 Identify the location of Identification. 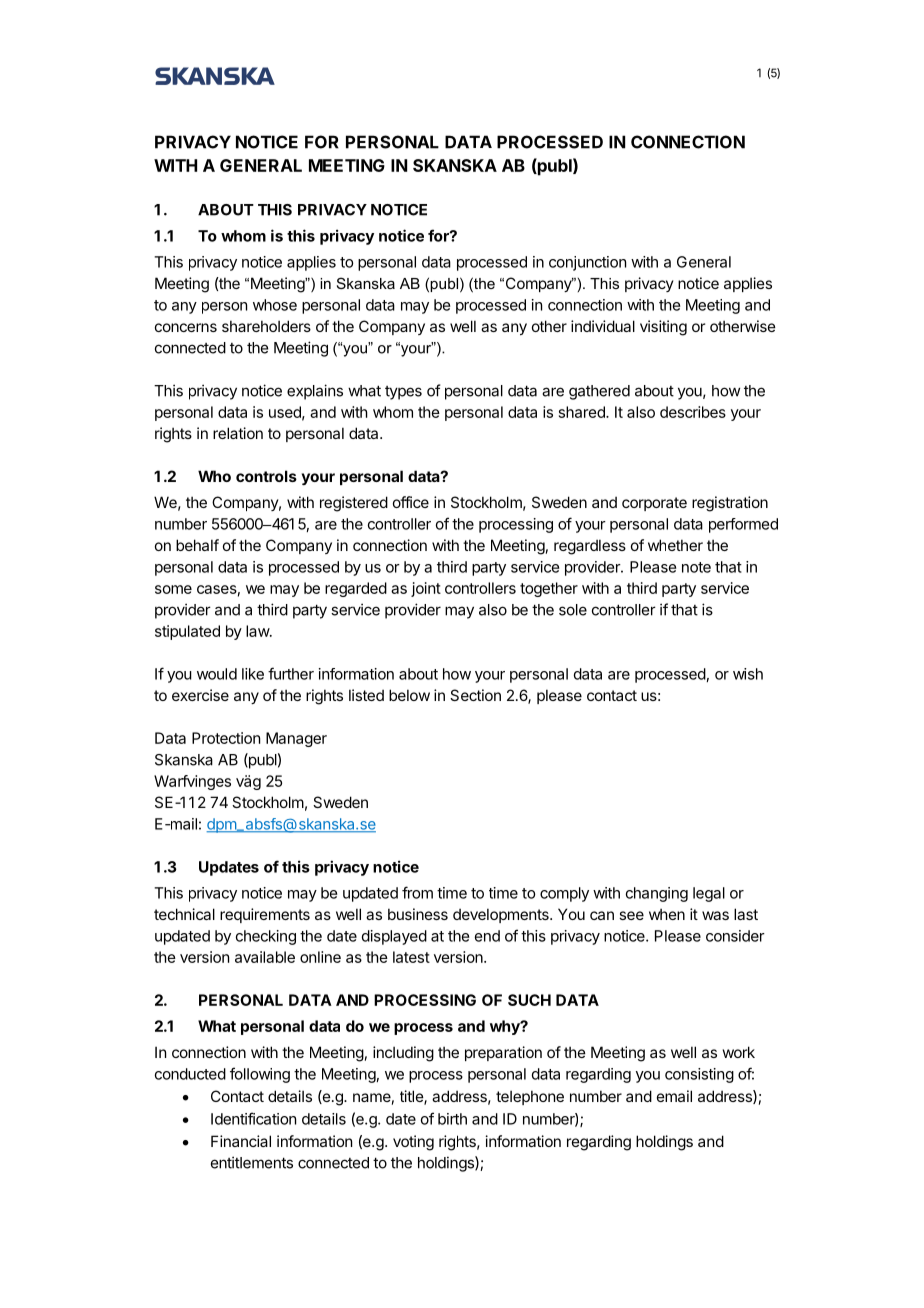
(253, 1118).
